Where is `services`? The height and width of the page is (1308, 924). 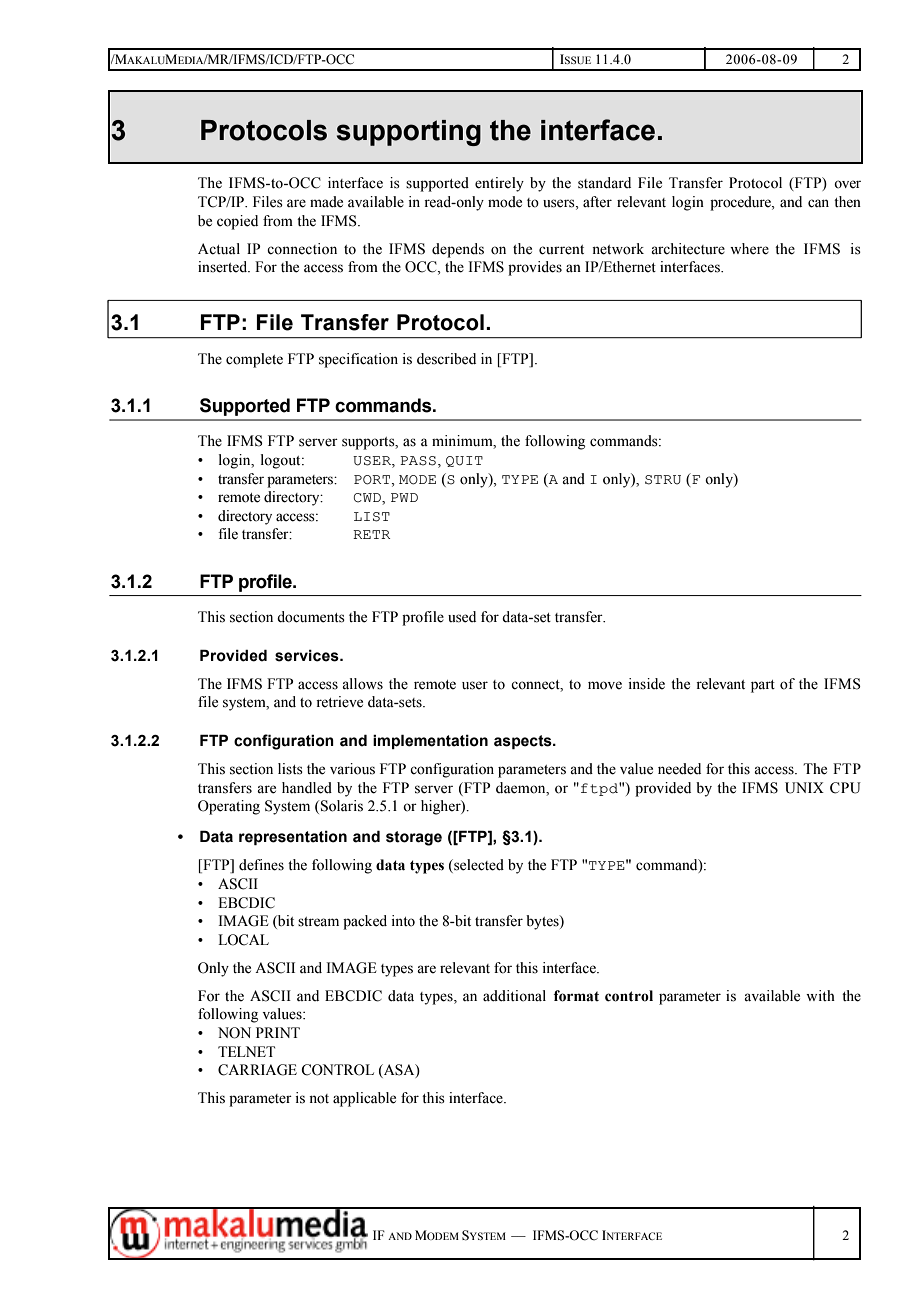 services is located at coordinates (308, 655).
